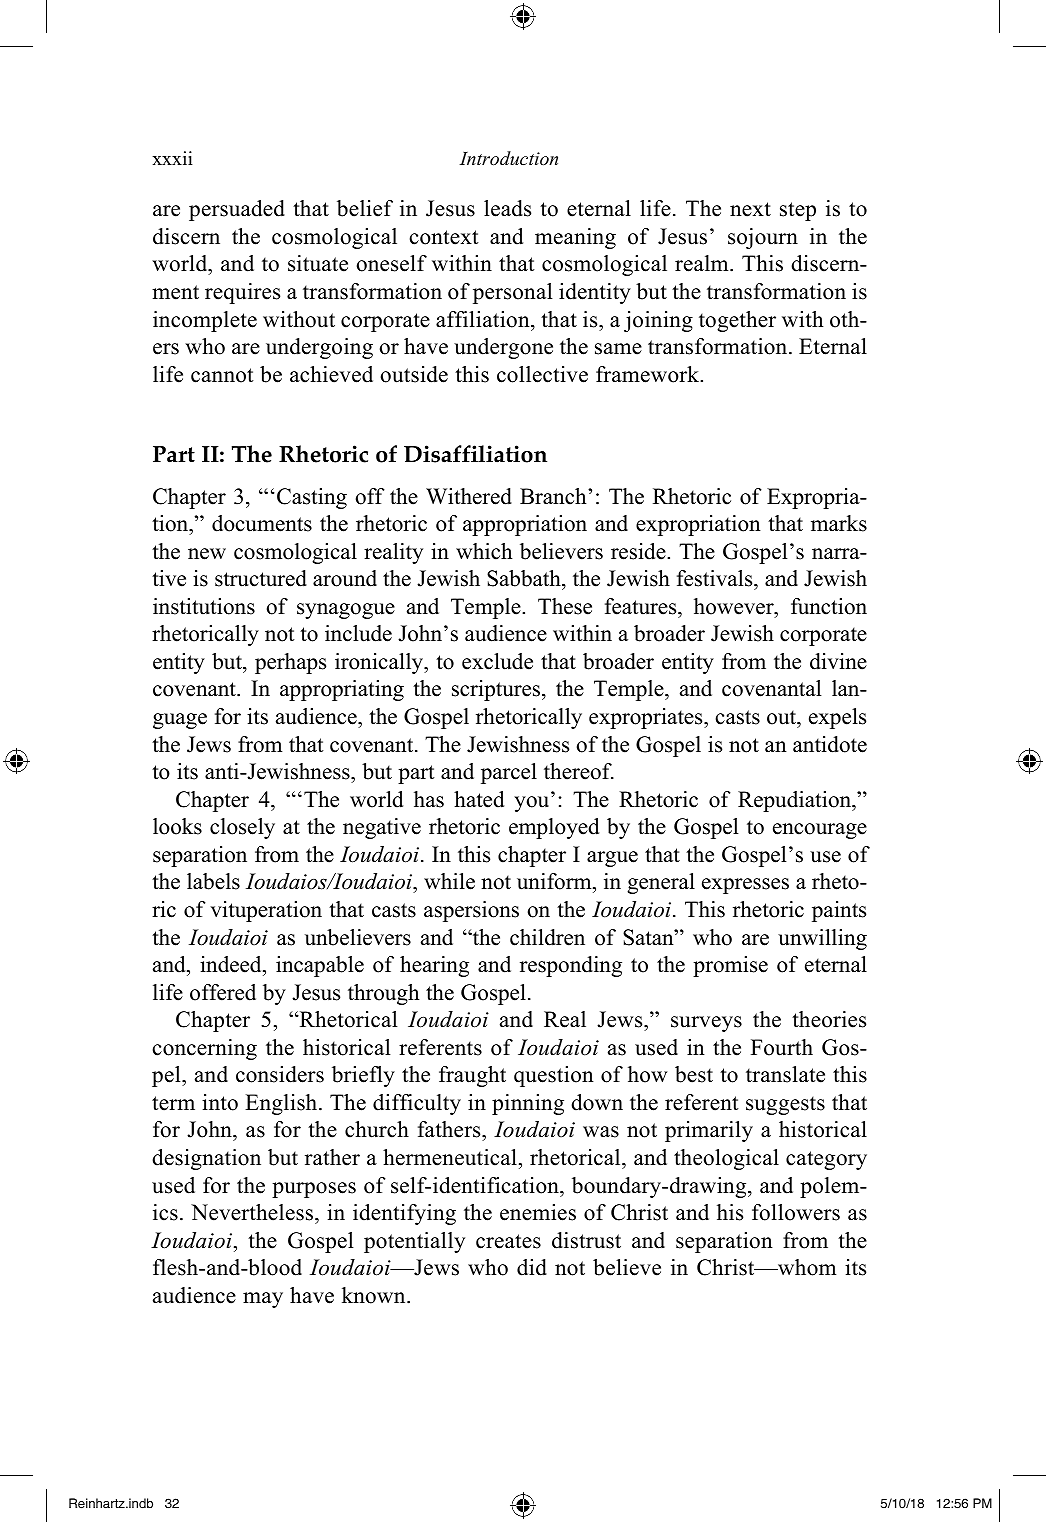 The image size is (1046, 1522). What do you see at coordinates (472, 1076) in the screenshot?
I see `fraught` at bounding box center [472, 1076].
